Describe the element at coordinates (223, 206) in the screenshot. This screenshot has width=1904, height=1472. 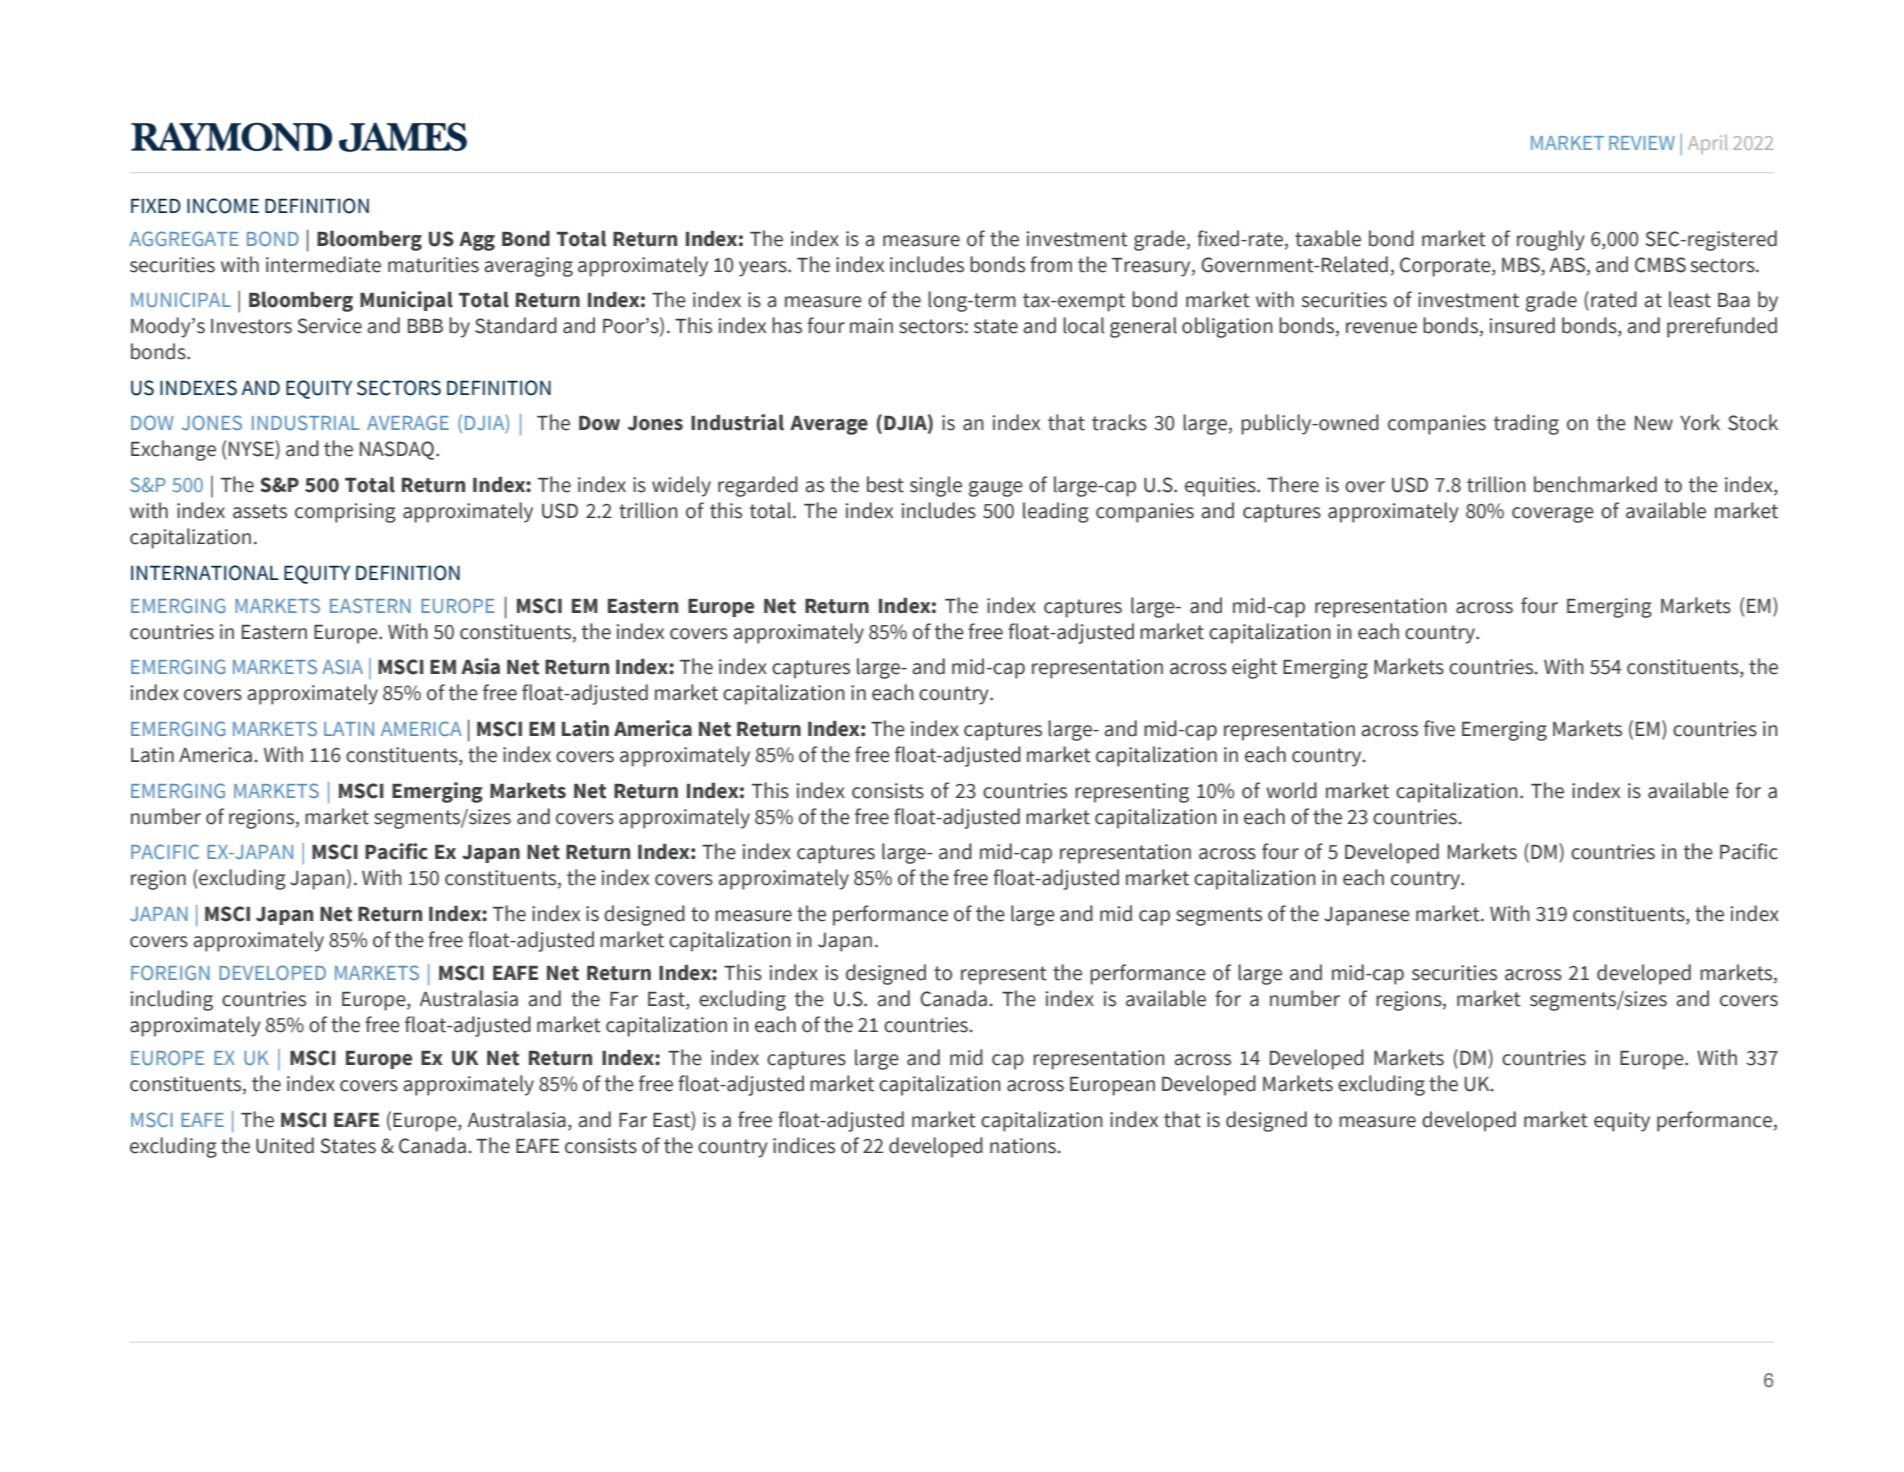
I see `INCOME` at that location.
